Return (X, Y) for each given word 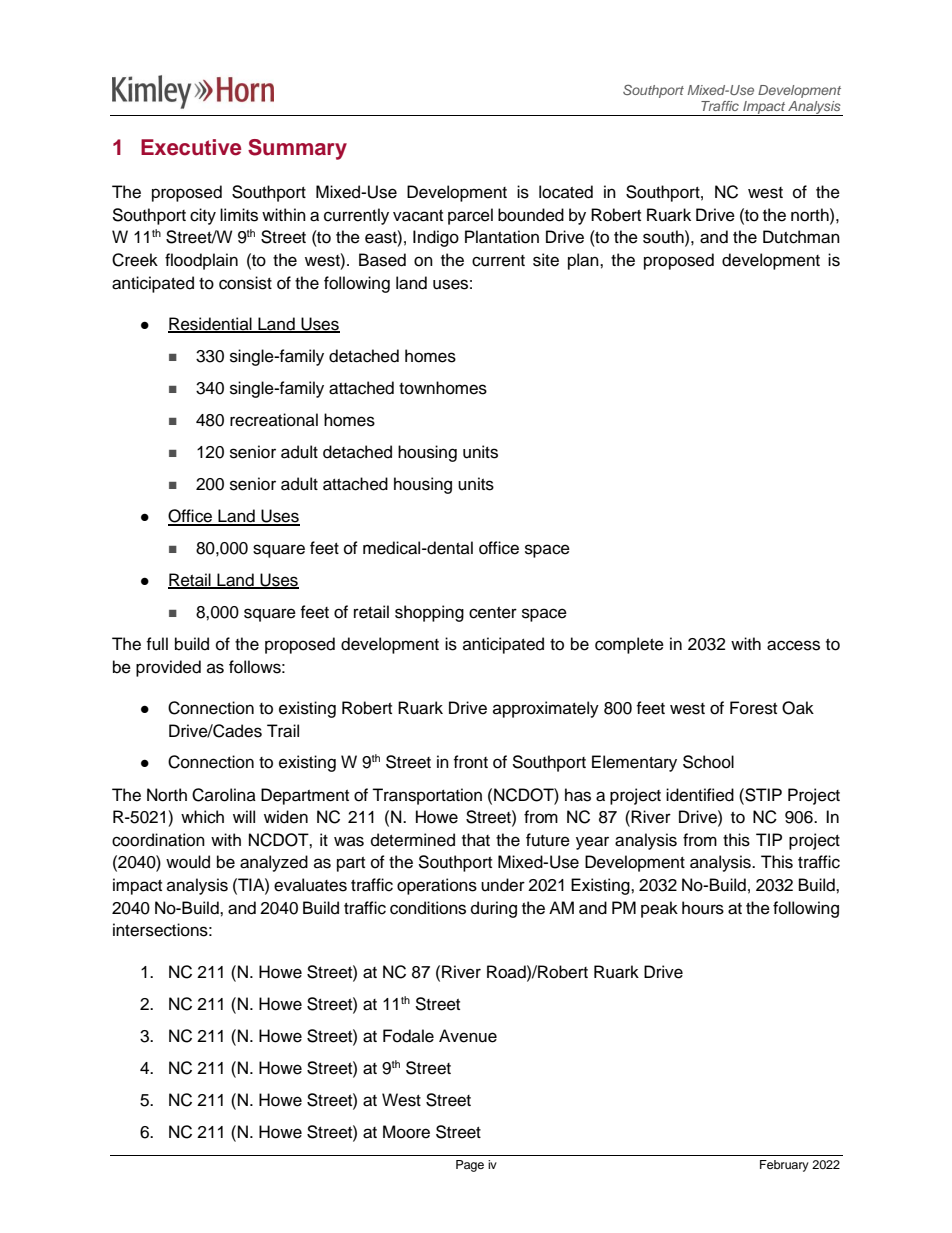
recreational (274, 420)
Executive (191, 147)
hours (703, 908)
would (188, 862)
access (793, 645)
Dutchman (801, 237)
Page (470, 1166)
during (494, 909)
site (546, 260)
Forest (753, 708)
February (784, 1166)
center (493, 613)
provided (168, 668)
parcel (470, 216)
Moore (406, 1132)
